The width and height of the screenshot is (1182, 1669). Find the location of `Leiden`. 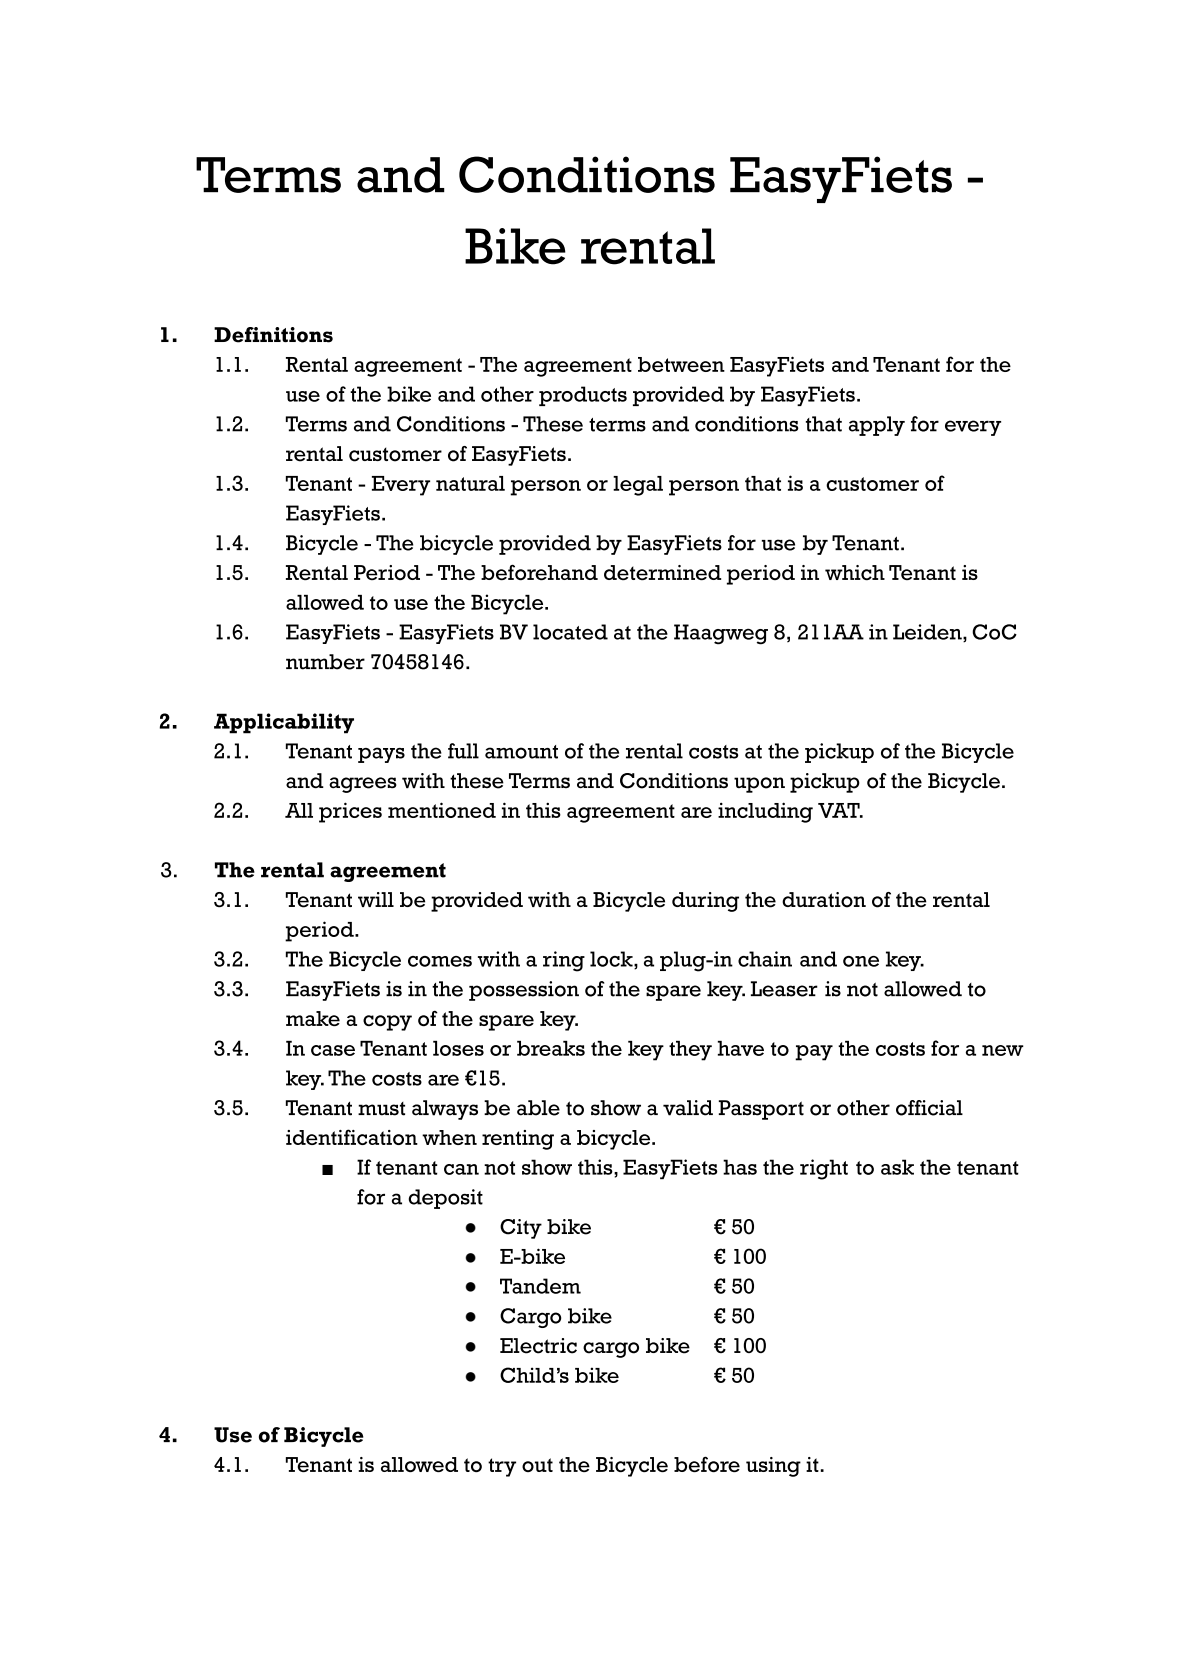

Leiden is located at coordinates (928, 633).
